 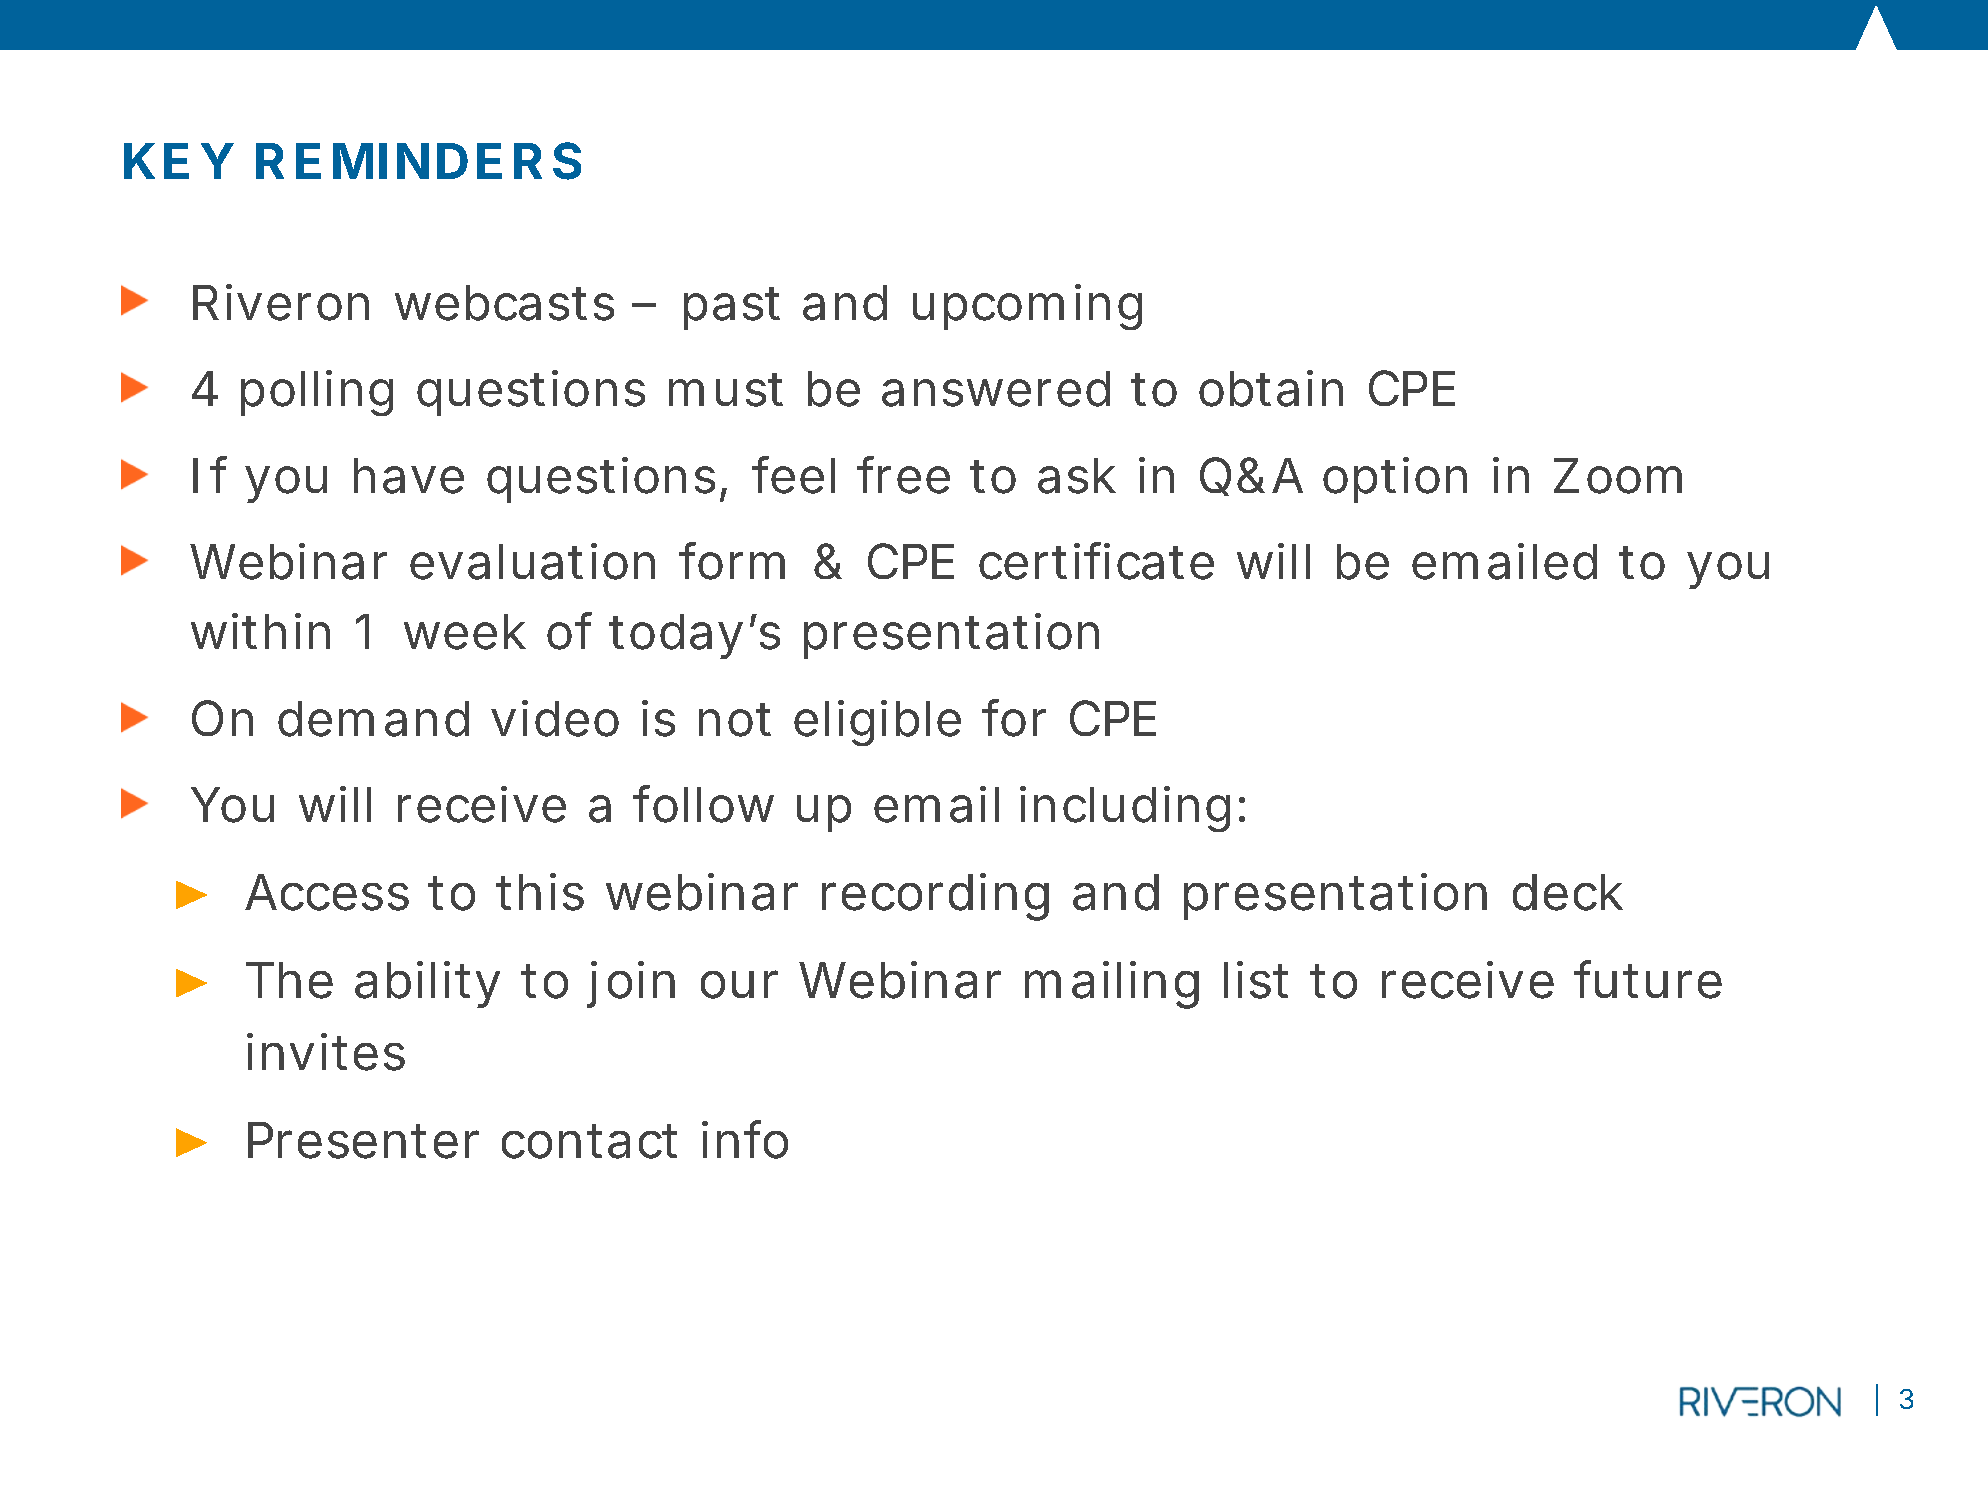 What do you see at coordinates (1648, 980) in the page?
I see `future` at bounding box center [1648, 980].
